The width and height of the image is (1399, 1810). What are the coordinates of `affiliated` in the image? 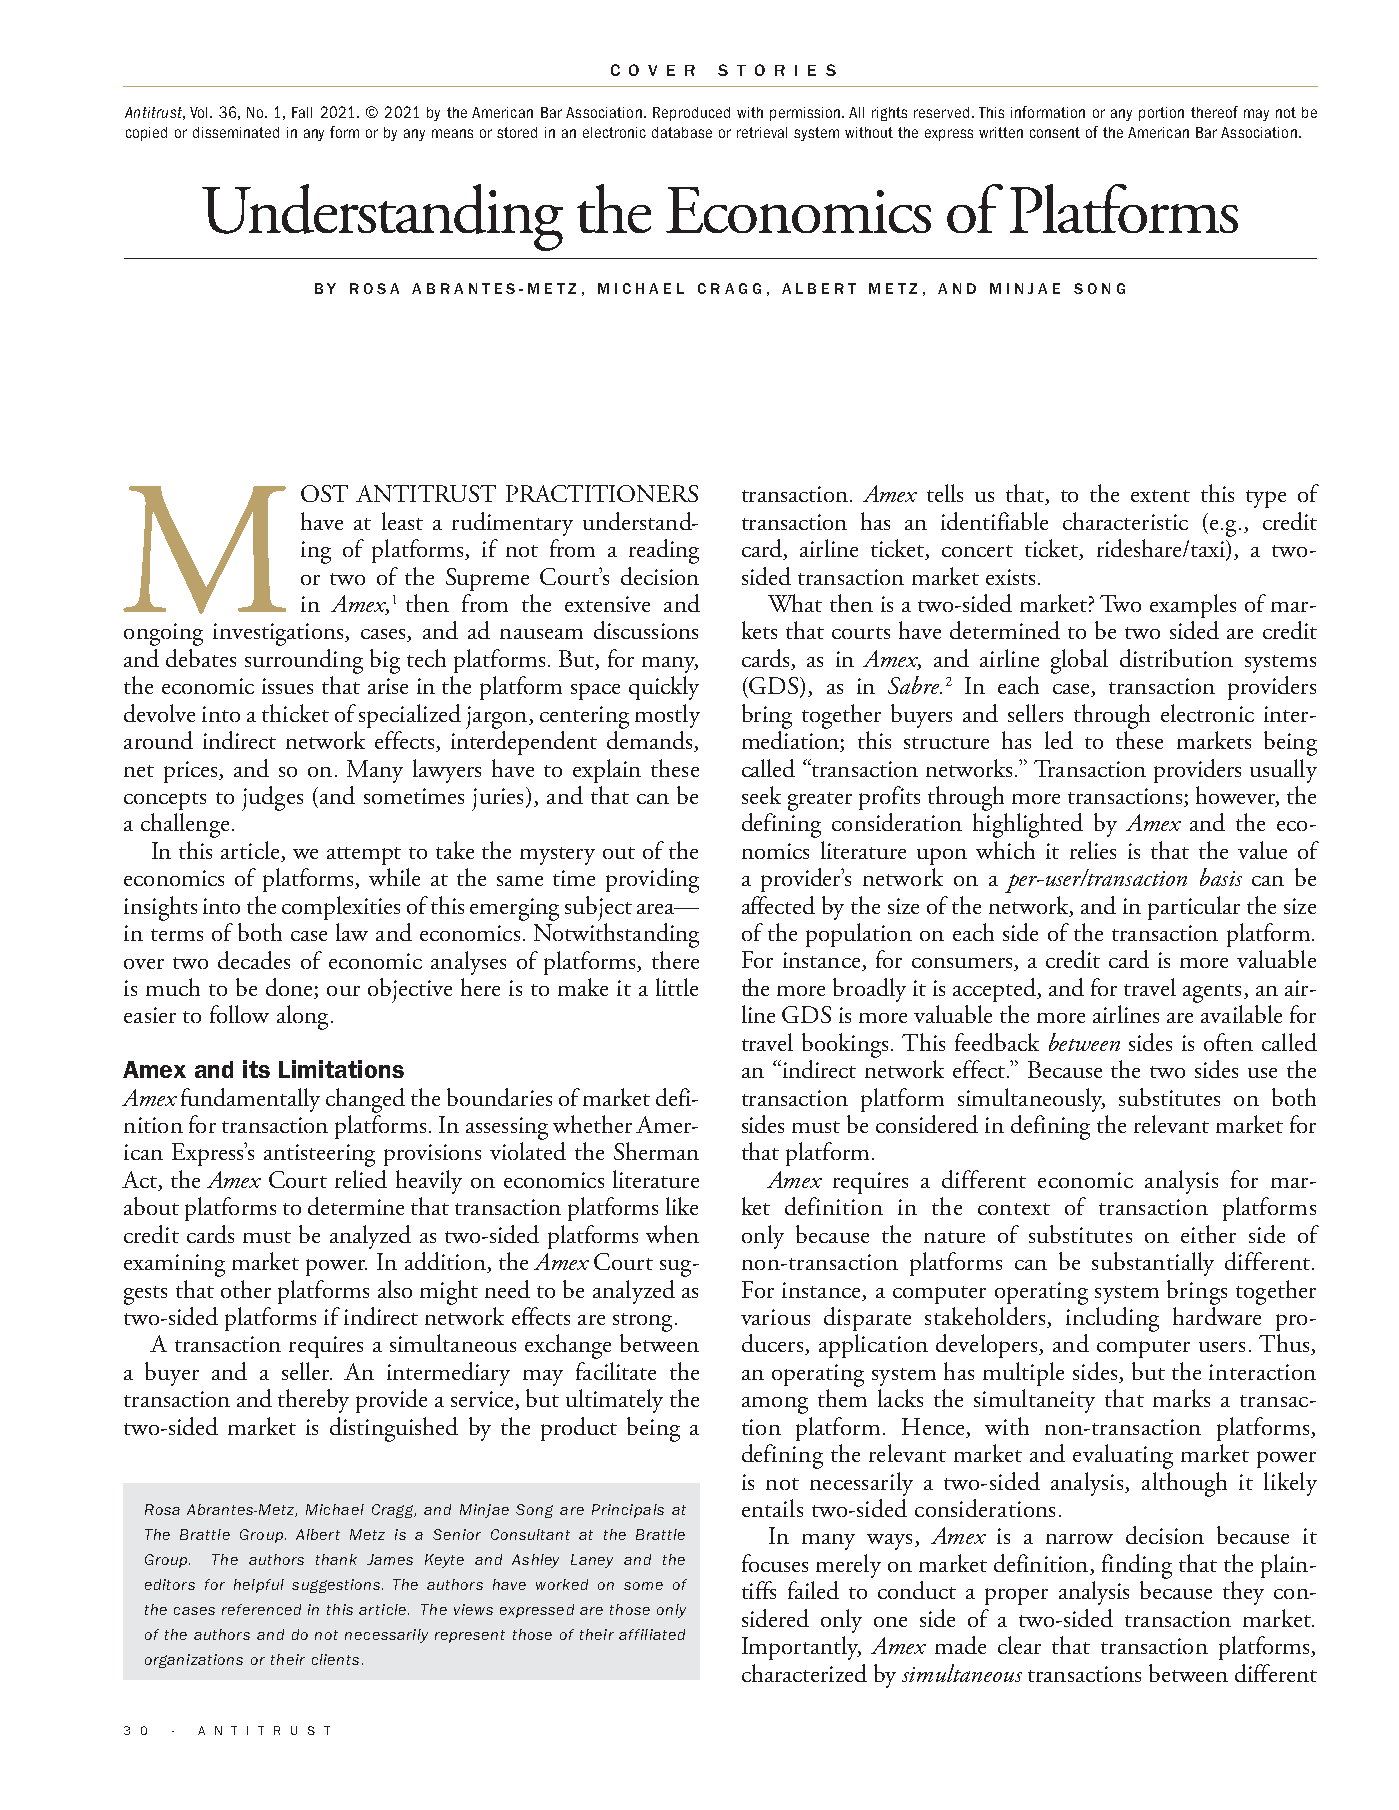 It's located at (652, 1634).
